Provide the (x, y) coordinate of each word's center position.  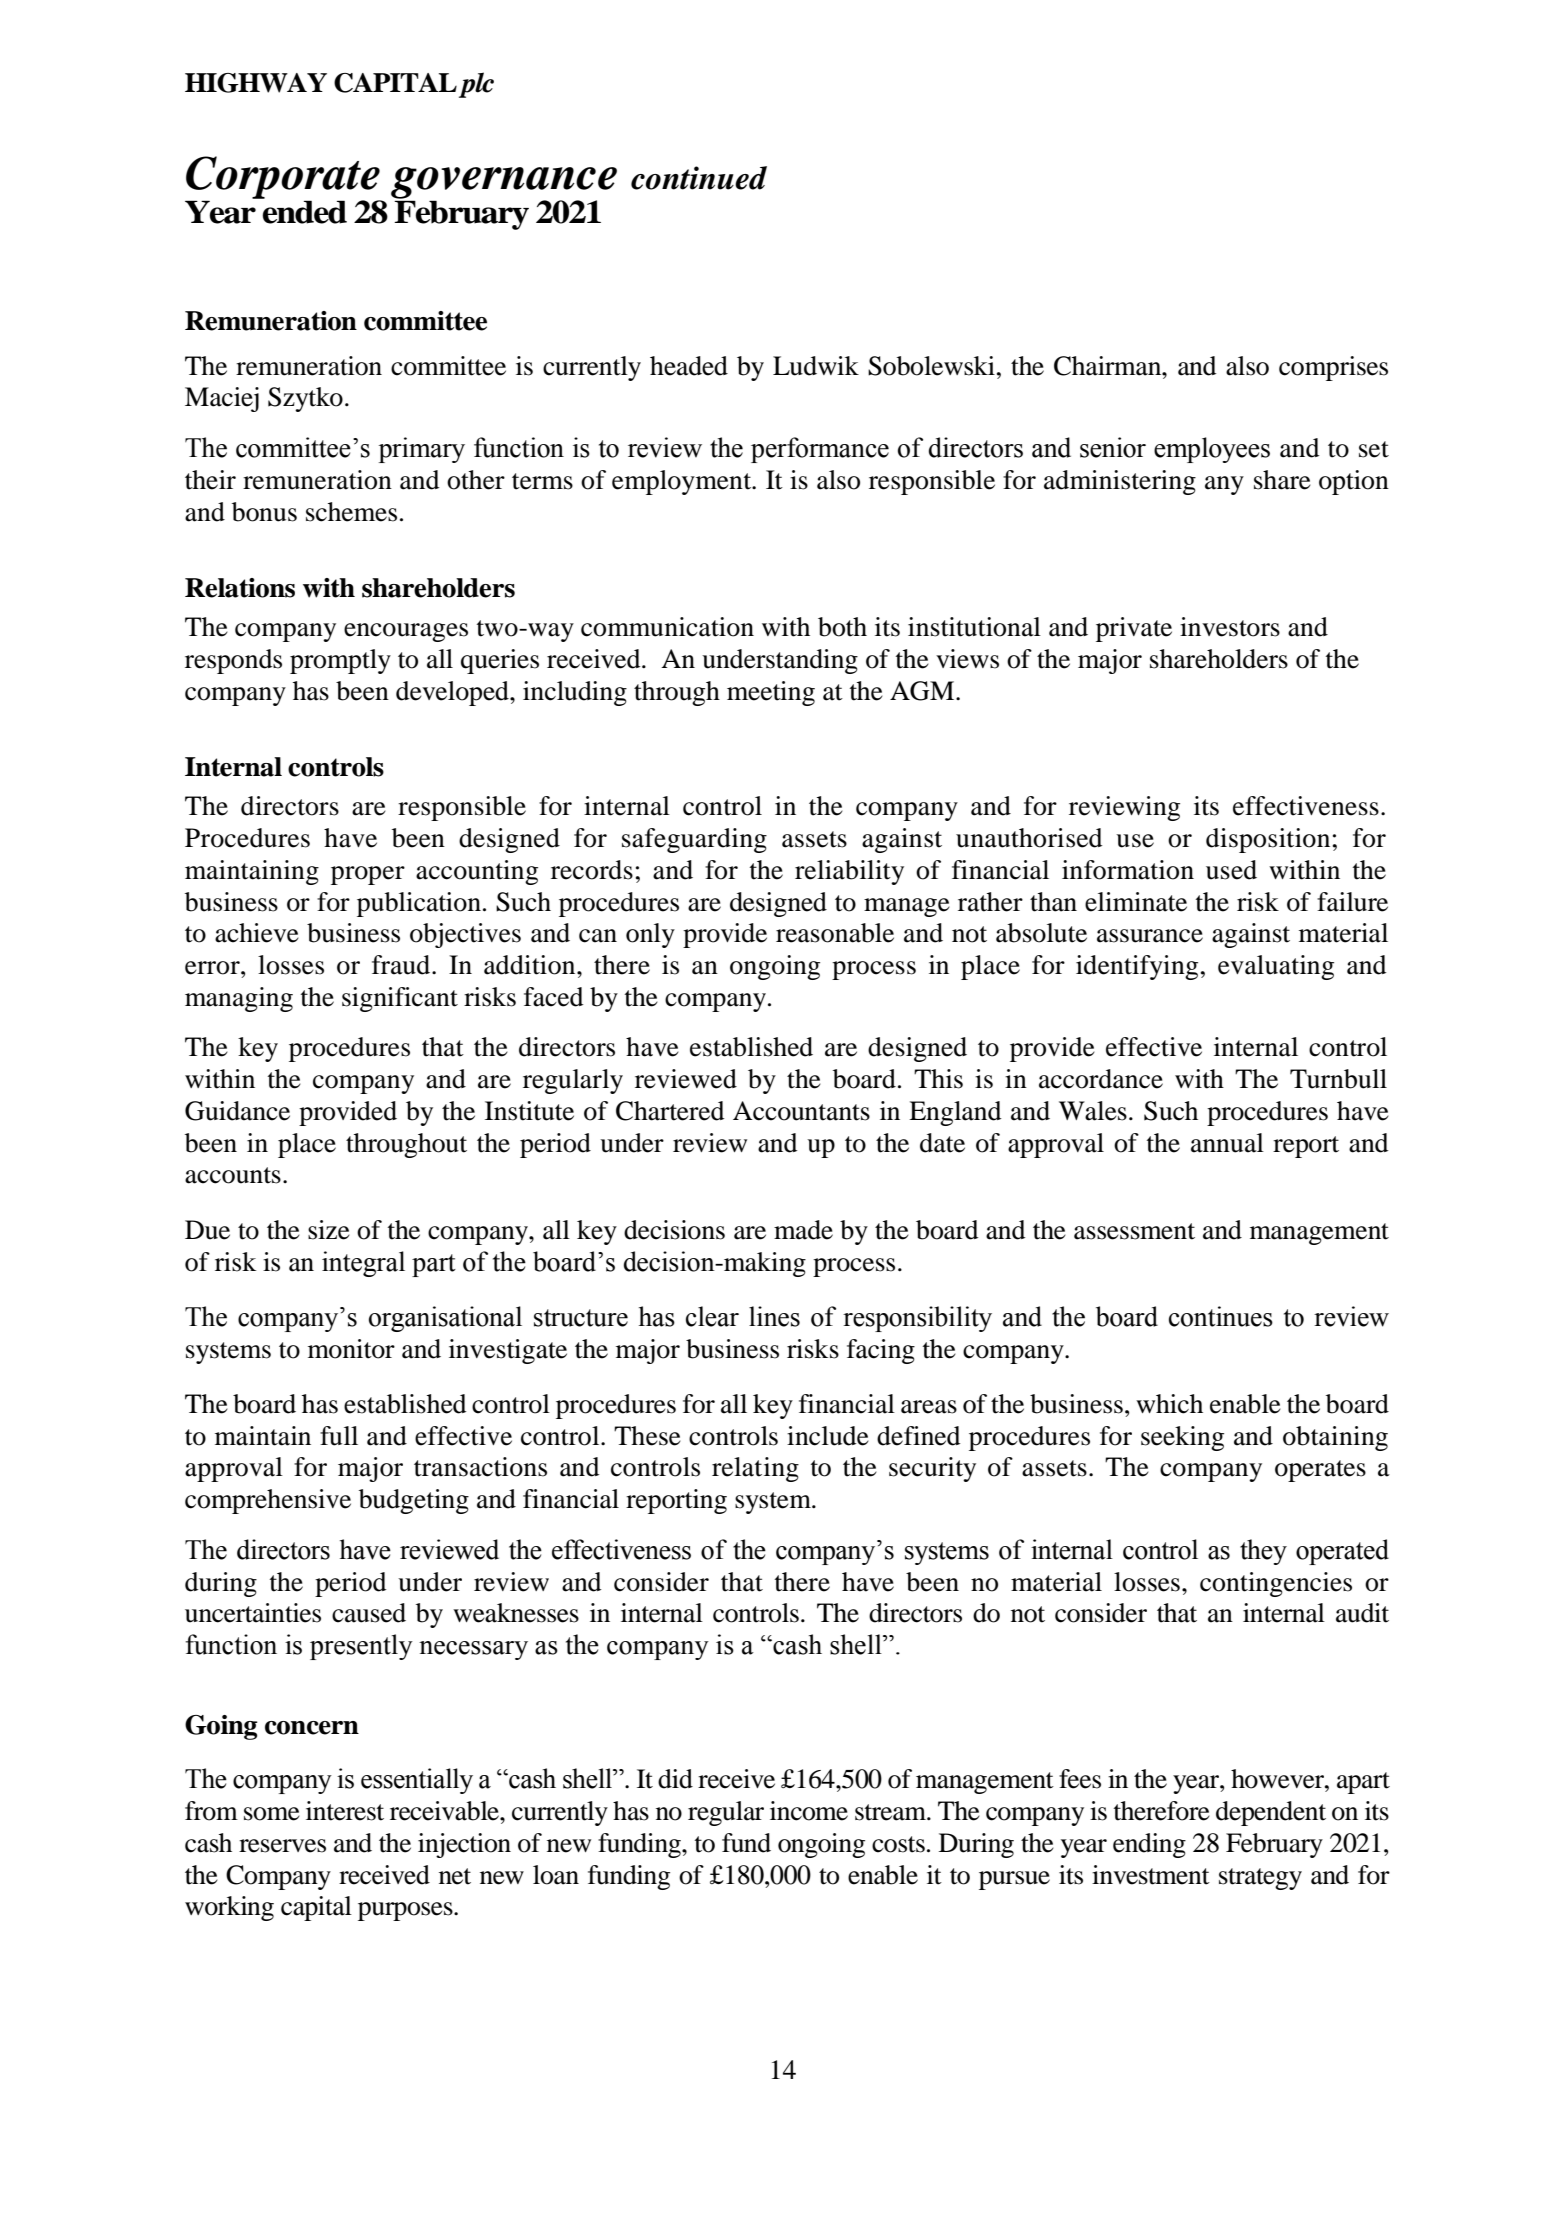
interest (345, 1811)
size (329, 1230)
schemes (351, 512)
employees (1212, 450)
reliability (849, 872)
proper (368, 875)
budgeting (414, 1501)
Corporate (284, 178)
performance (820, 450)
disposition (1268, 840)
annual (1227, 1143)
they (1263, 1552)
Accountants (801, 1111)
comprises (1333, 368)
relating (755, 1469)
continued (699, 178)
